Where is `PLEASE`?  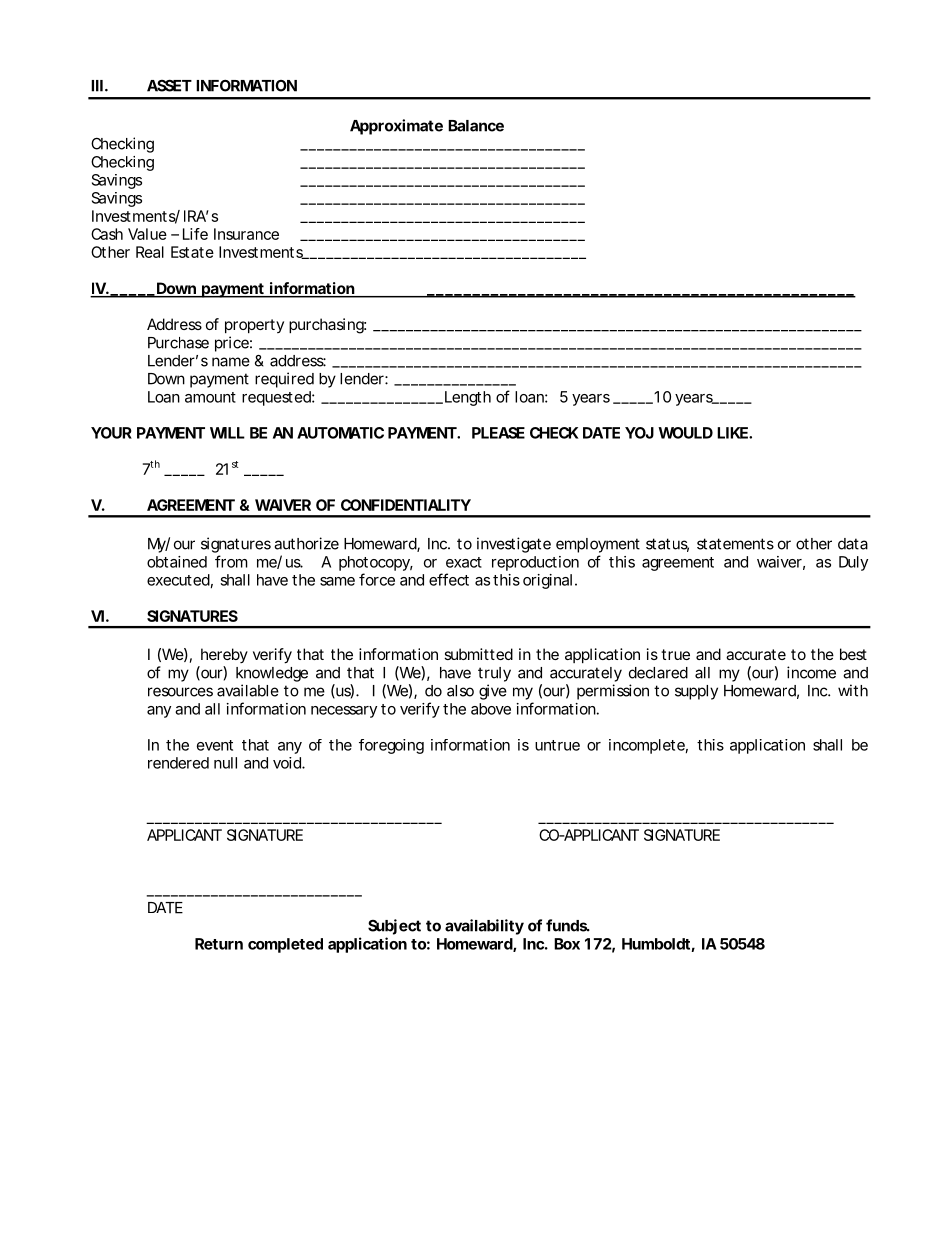 PLEASE is located at coordinates (498, 433).
